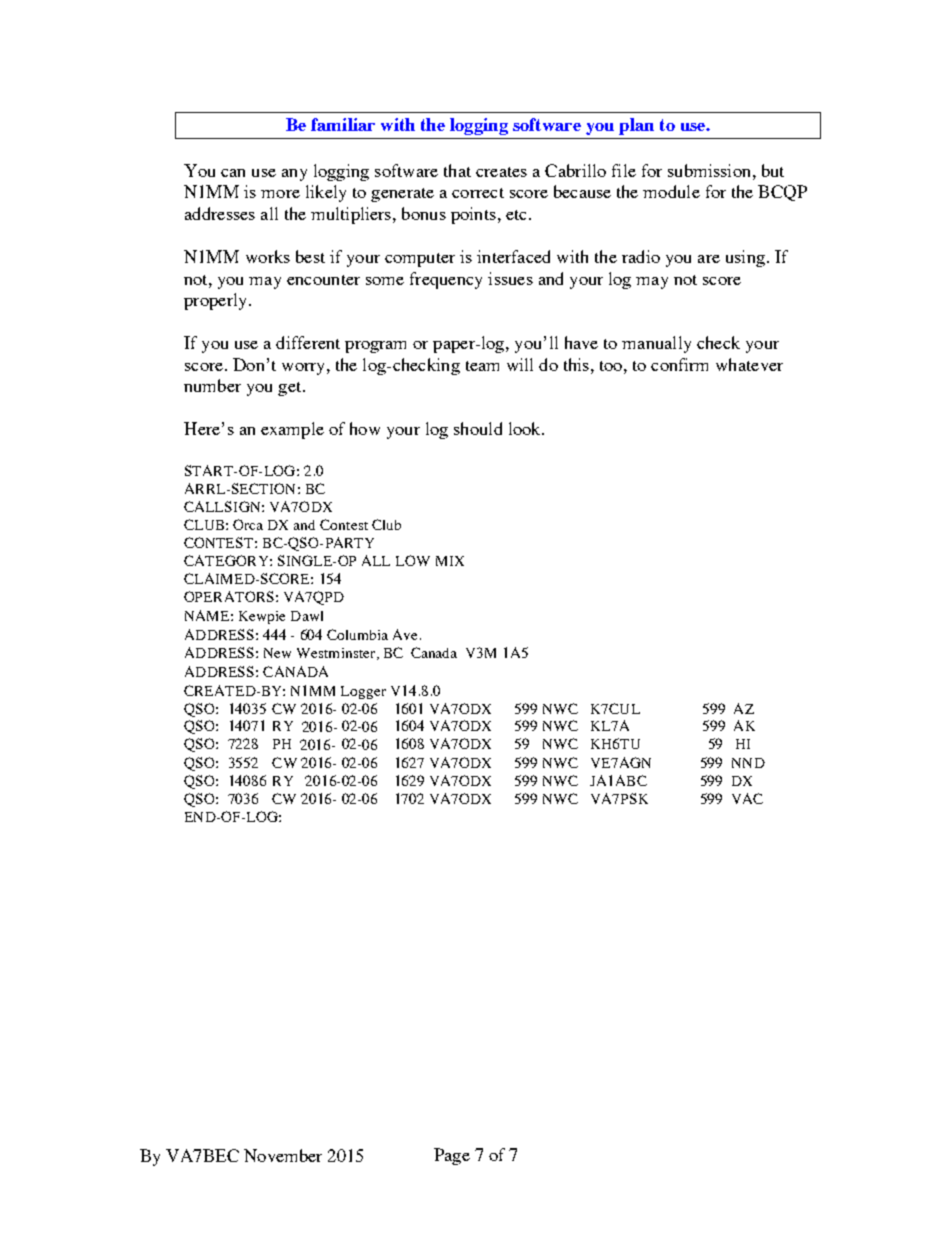  What do you see at coordinates (294, 175) in the screenshot?
I see `any` at bounding box center [294, 175].
